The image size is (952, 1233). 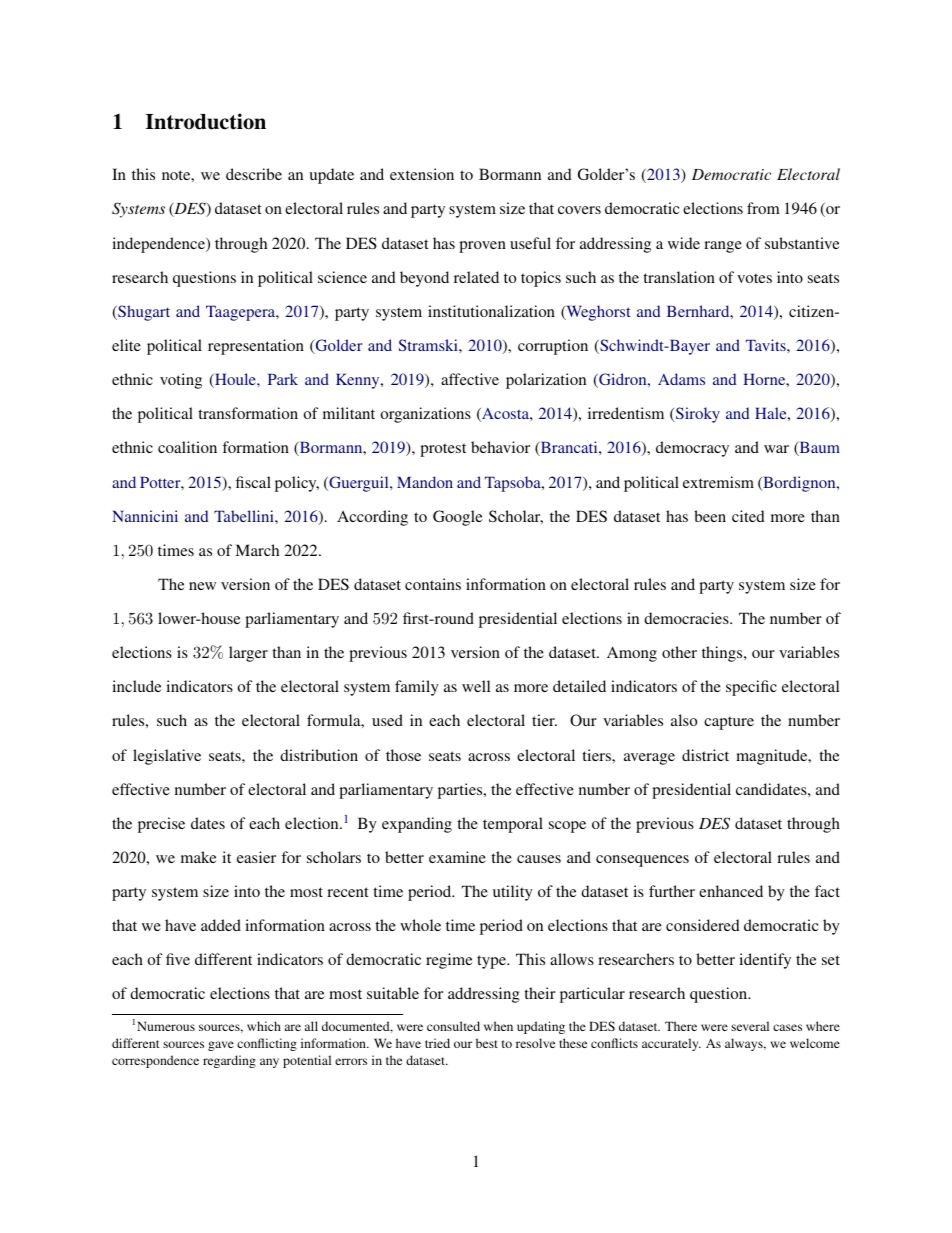 I want to click on best, so click(x=487, y=1043).
